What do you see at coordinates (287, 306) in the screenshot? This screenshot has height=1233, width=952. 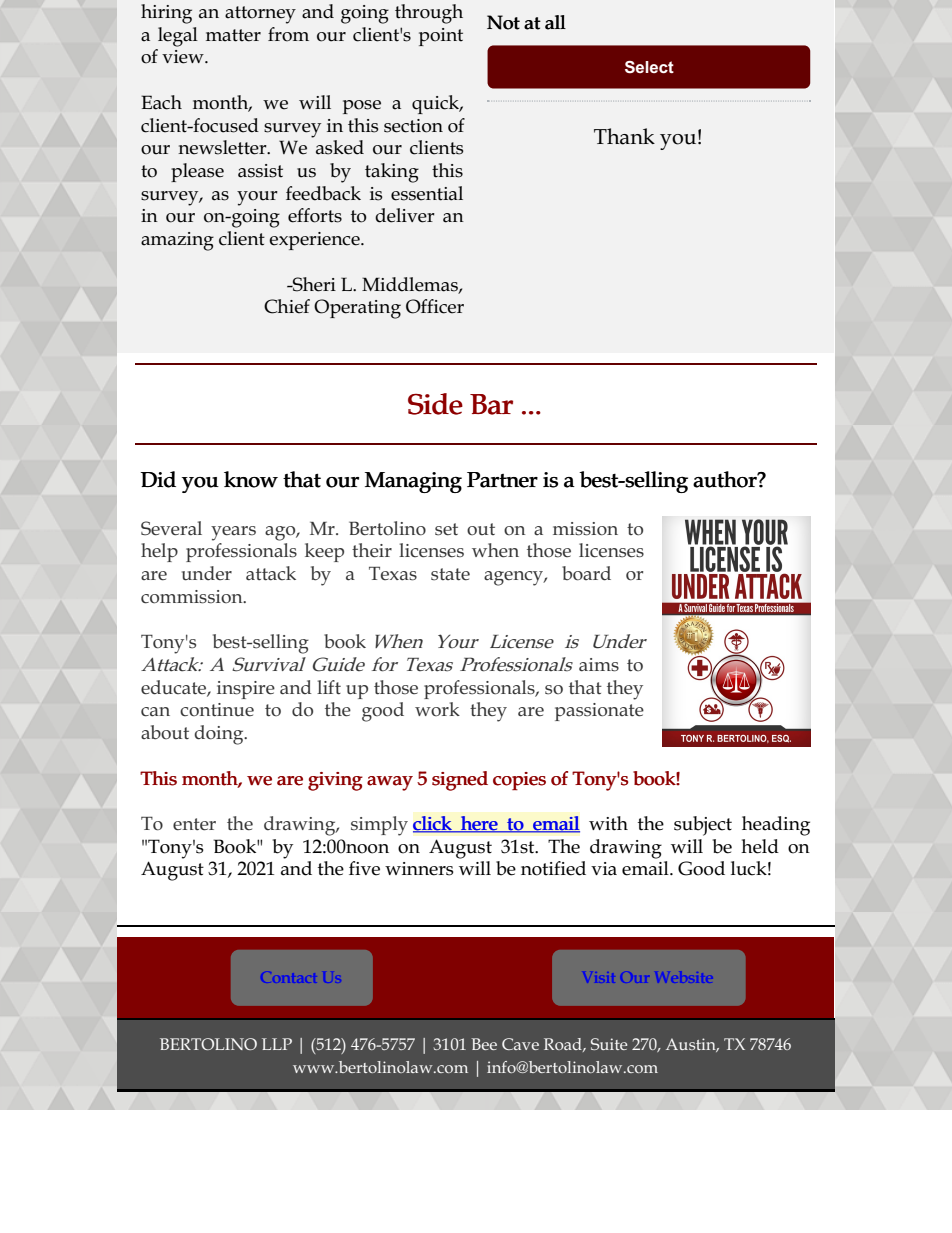 I see `Chief` at bounding box center [287, 306].
